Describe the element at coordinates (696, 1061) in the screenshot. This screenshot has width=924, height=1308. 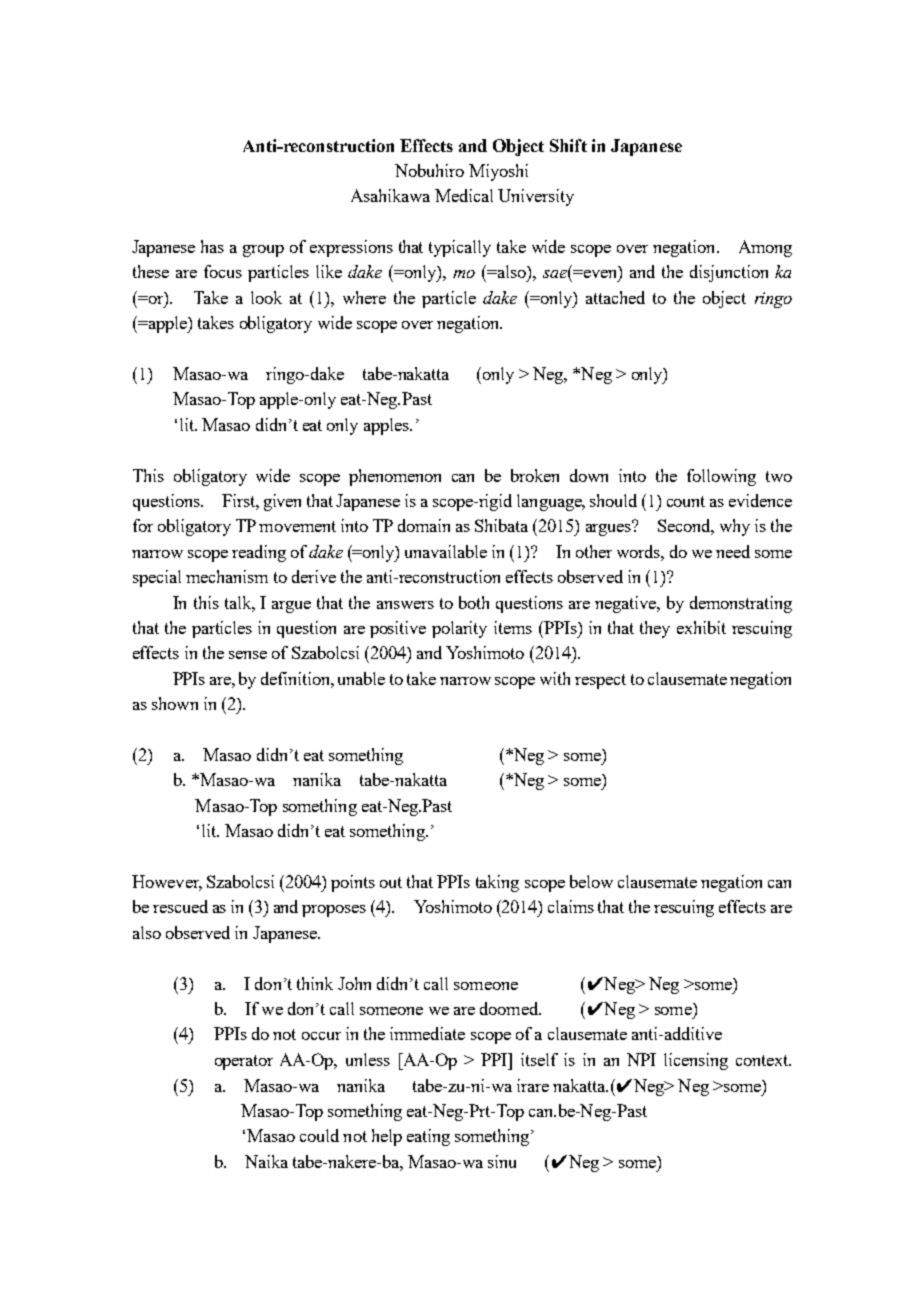
I see `licensing` at that location.
